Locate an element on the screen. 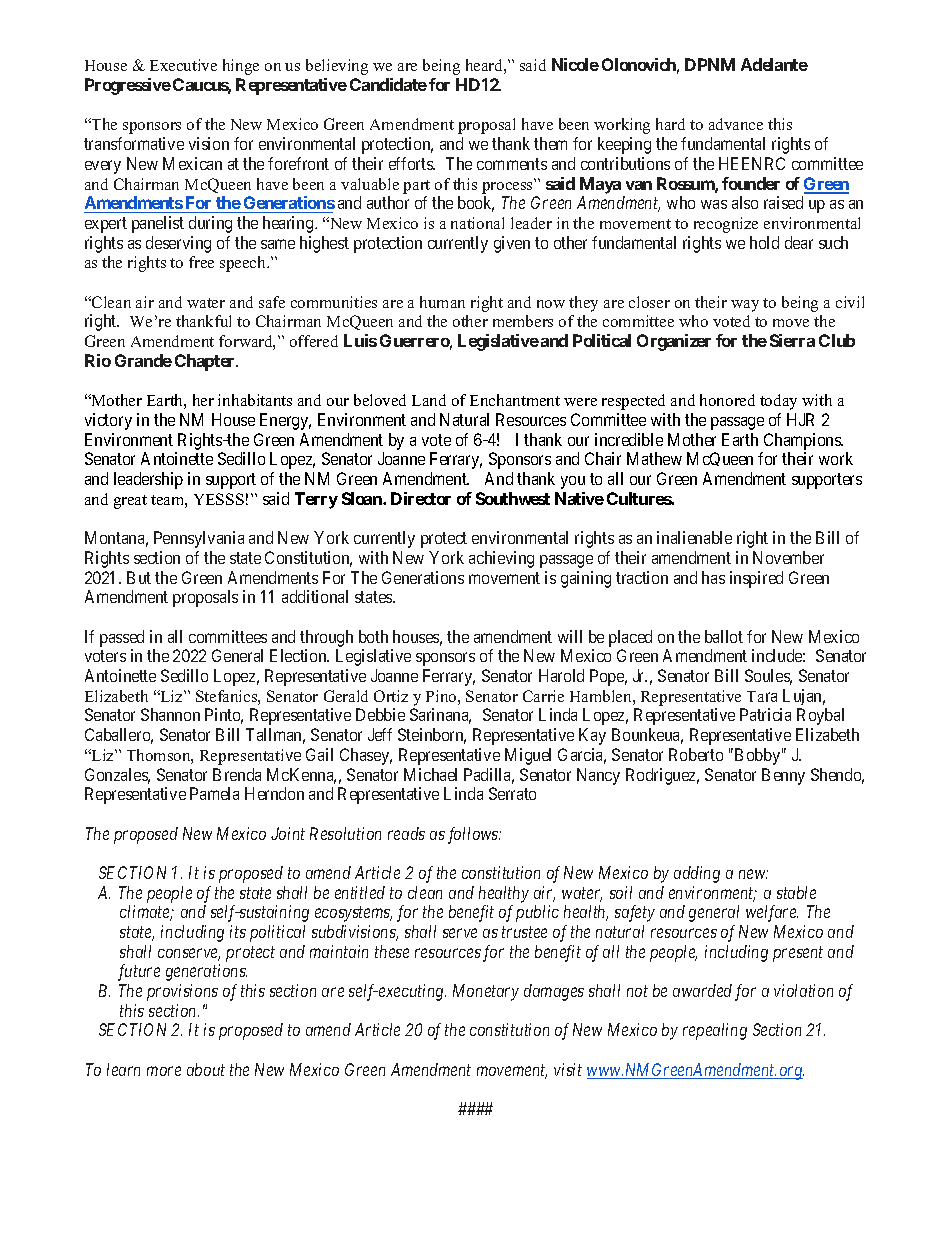  Enchantment is located at coordinates (515, 400).
